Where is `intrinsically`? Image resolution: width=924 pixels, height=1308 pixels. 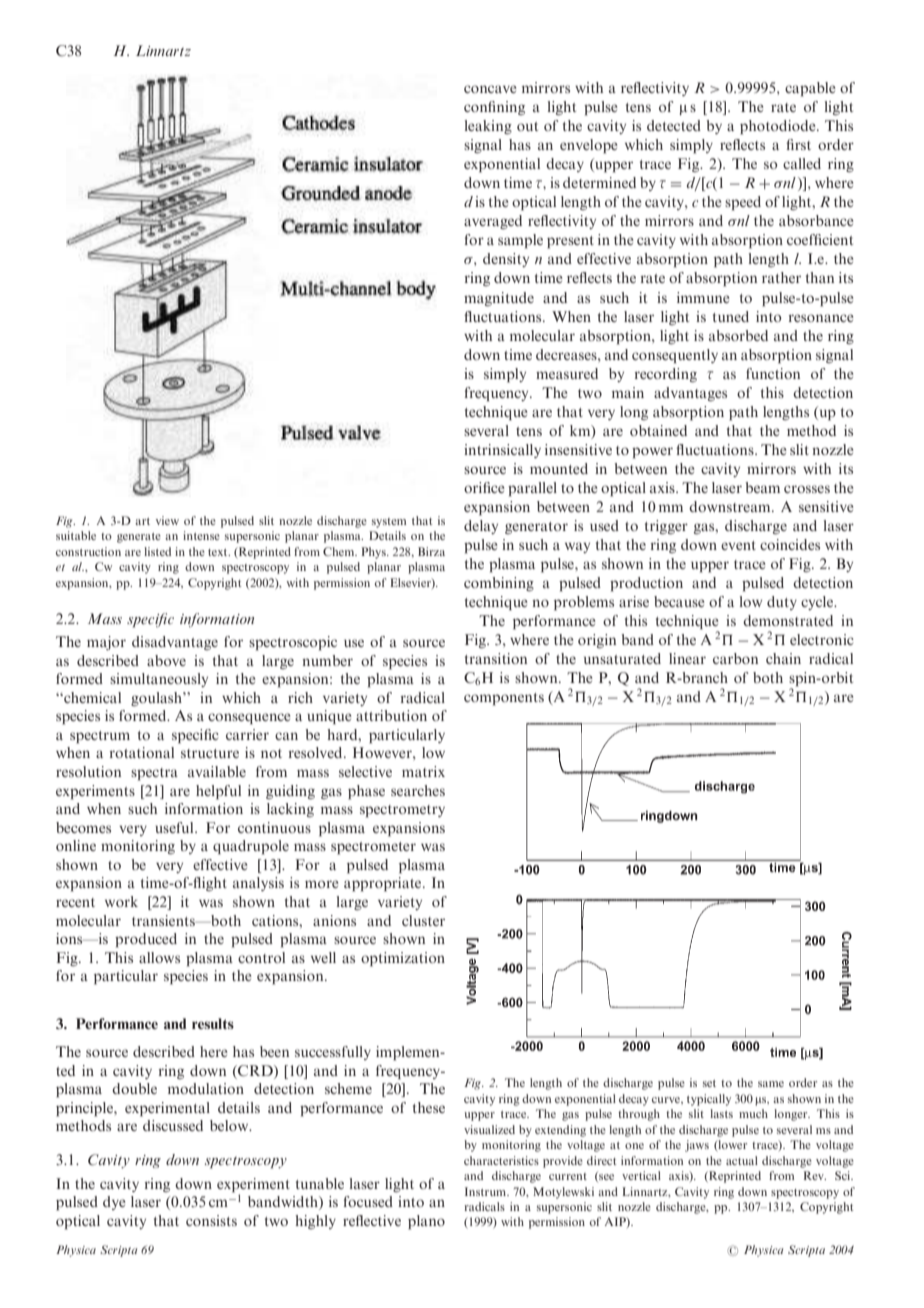 intrinsically is located at coordinates (502, 451).
